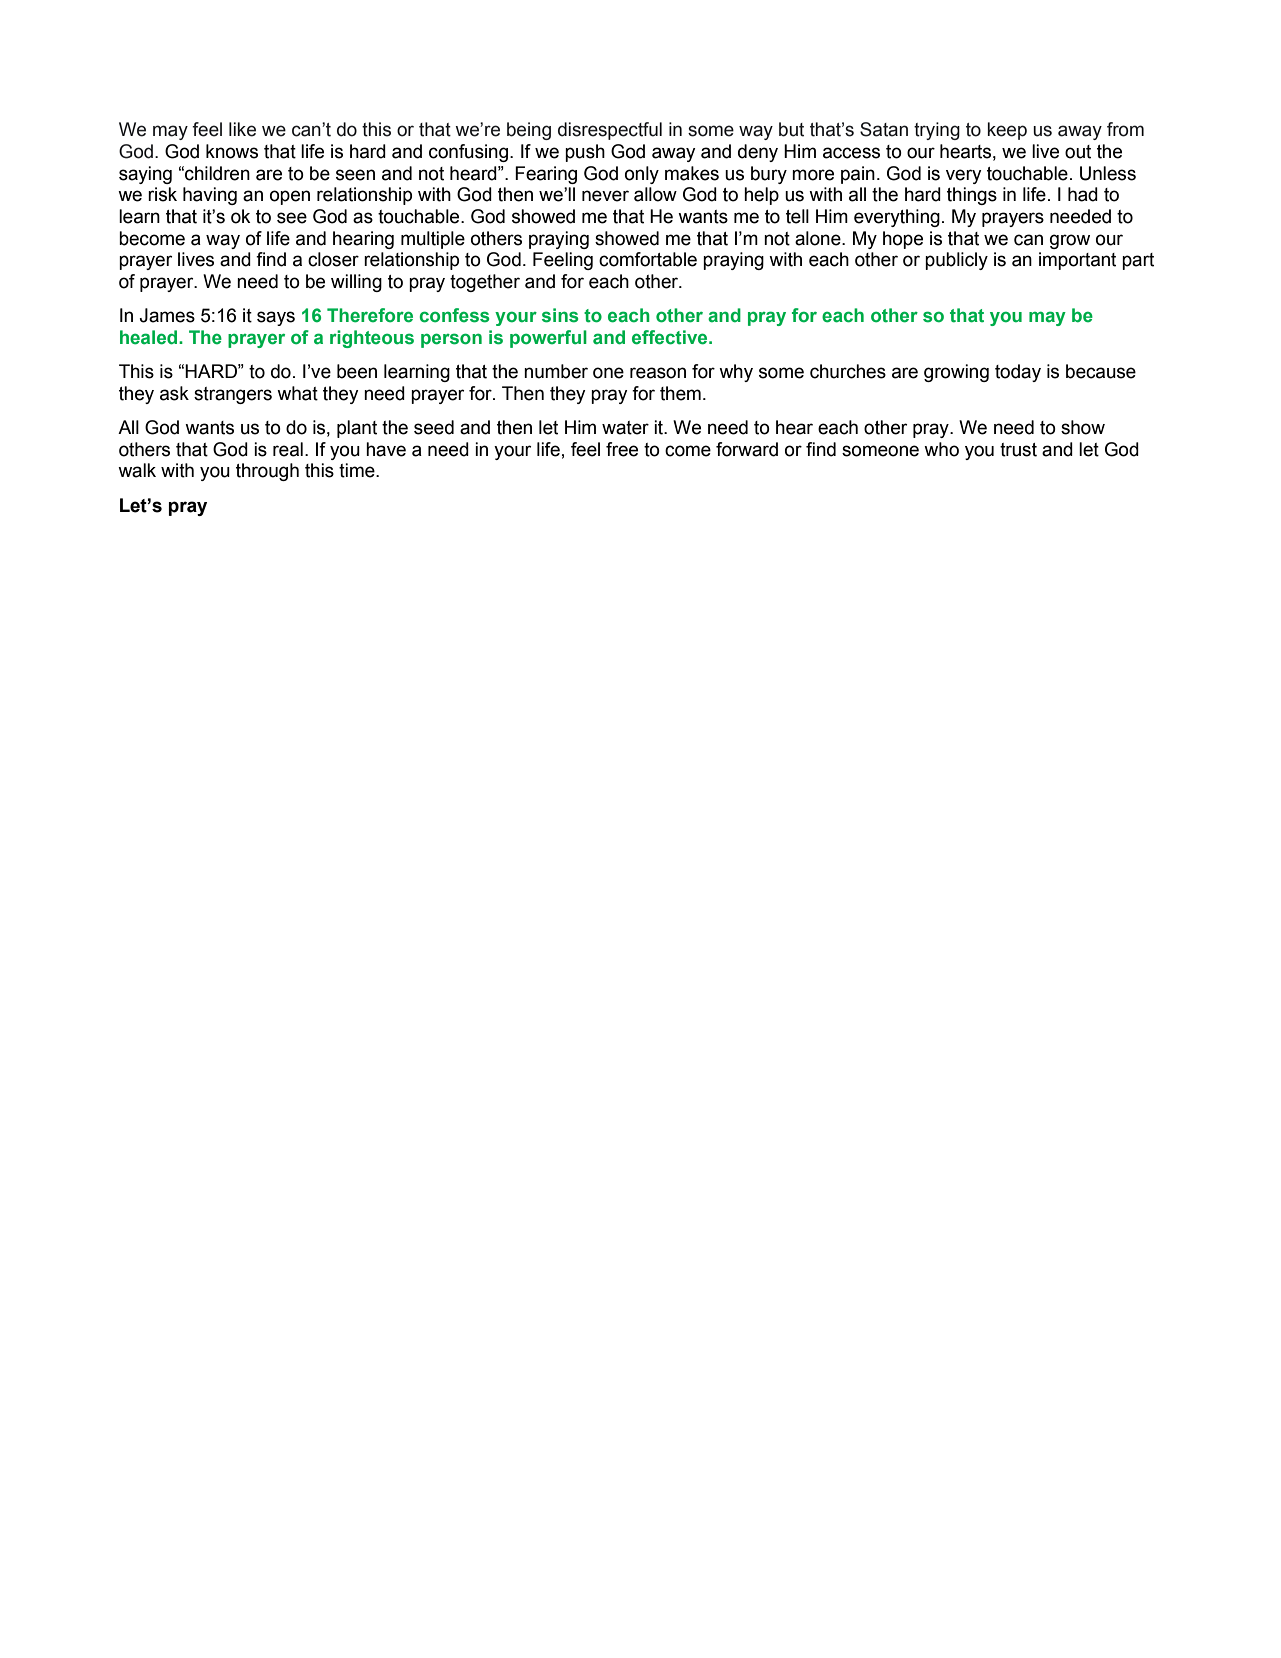 The width and height of the screenshot is (1281, 1658). I want to click on important, so click(1077, 261).
